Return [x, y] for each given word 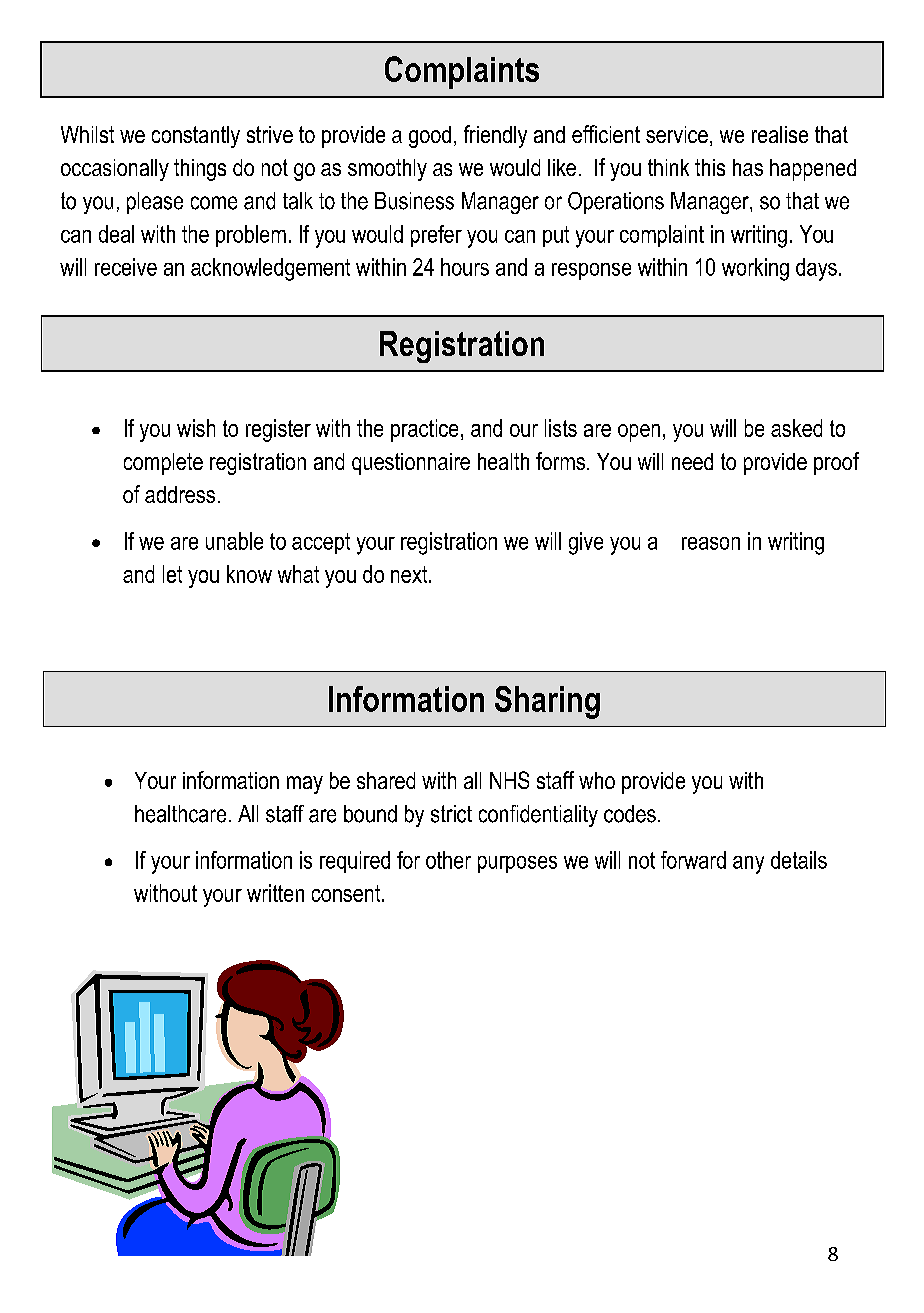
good [430, 137]
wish [196, 428]
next [410, 574]
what [298, 574]
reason [711, 543]
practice [424, 430]
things [200, 170]
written [275, 893]
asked [796, 428]
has [748, 167]
